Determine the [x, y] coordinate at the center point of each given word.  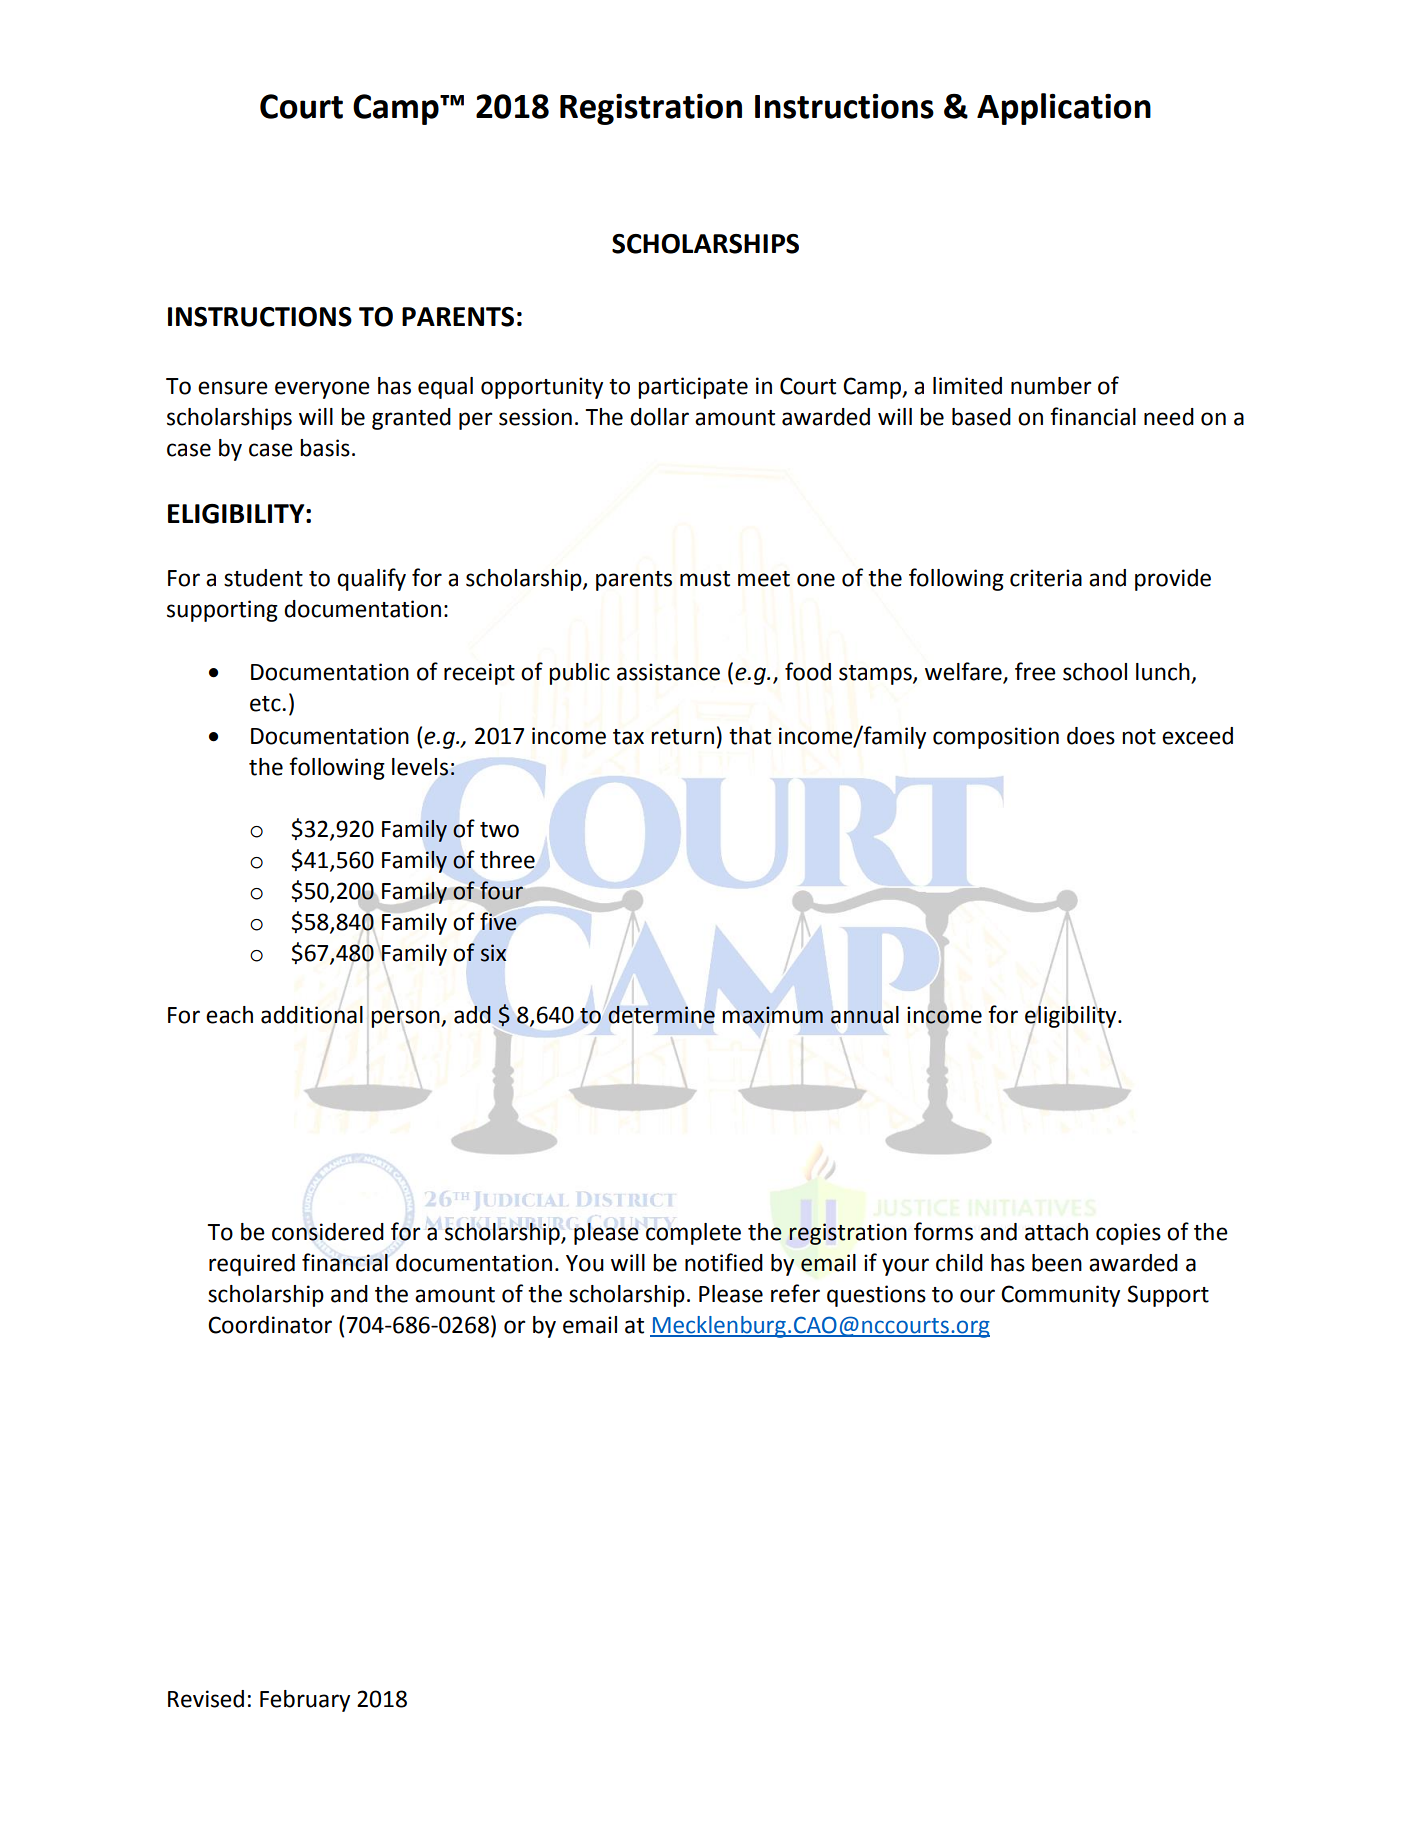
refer [795, 1293]
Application [1064, 109]
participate [693, 388]
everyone [322, 390]
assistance [668, 672]
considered [328, 1232]
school [1095, 672]
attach [1056, 1232]
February [305, 1701]
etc [266, 704]
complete [693, 1234]
